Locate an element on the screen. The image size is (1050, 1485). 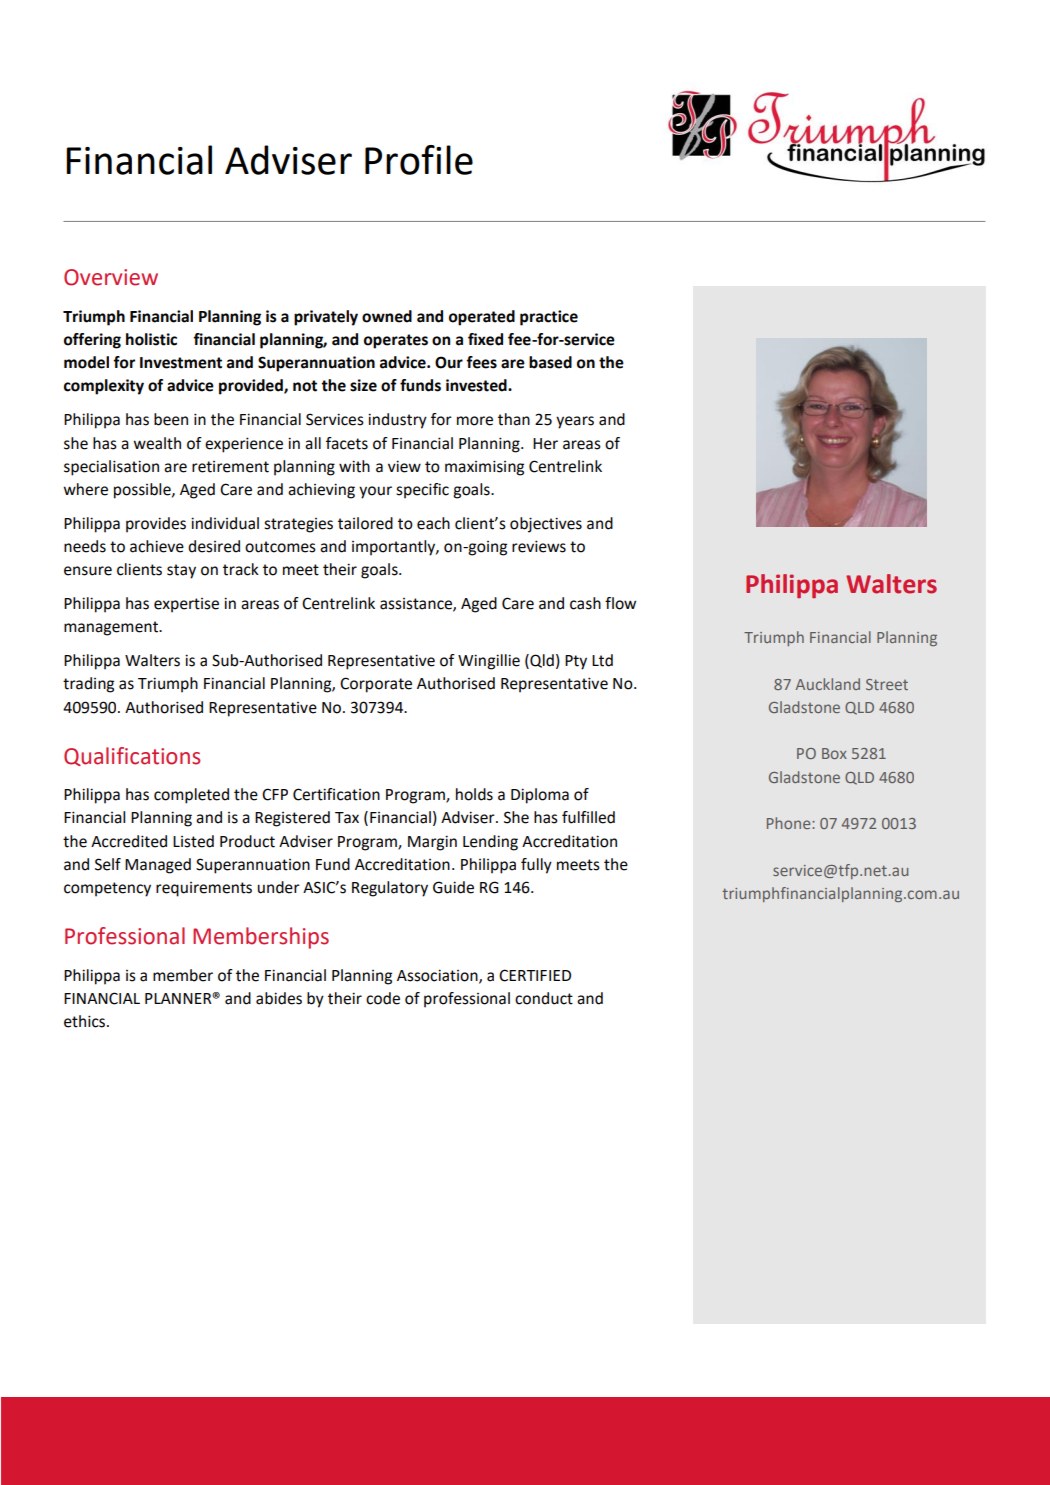
Qualifications is located at coordinates (132, 756).
